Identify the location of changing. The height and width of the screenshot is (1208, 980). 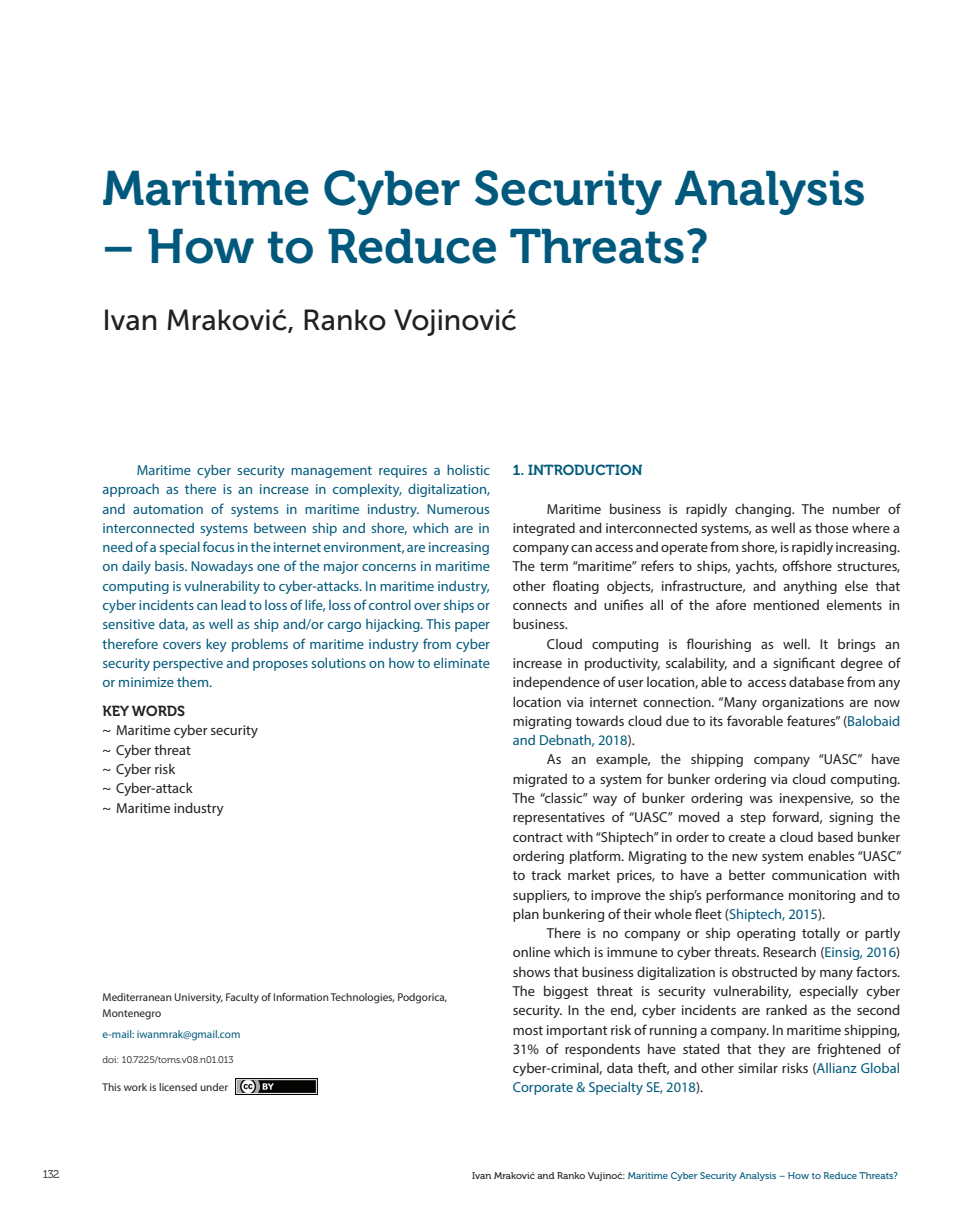
(764, 510).
